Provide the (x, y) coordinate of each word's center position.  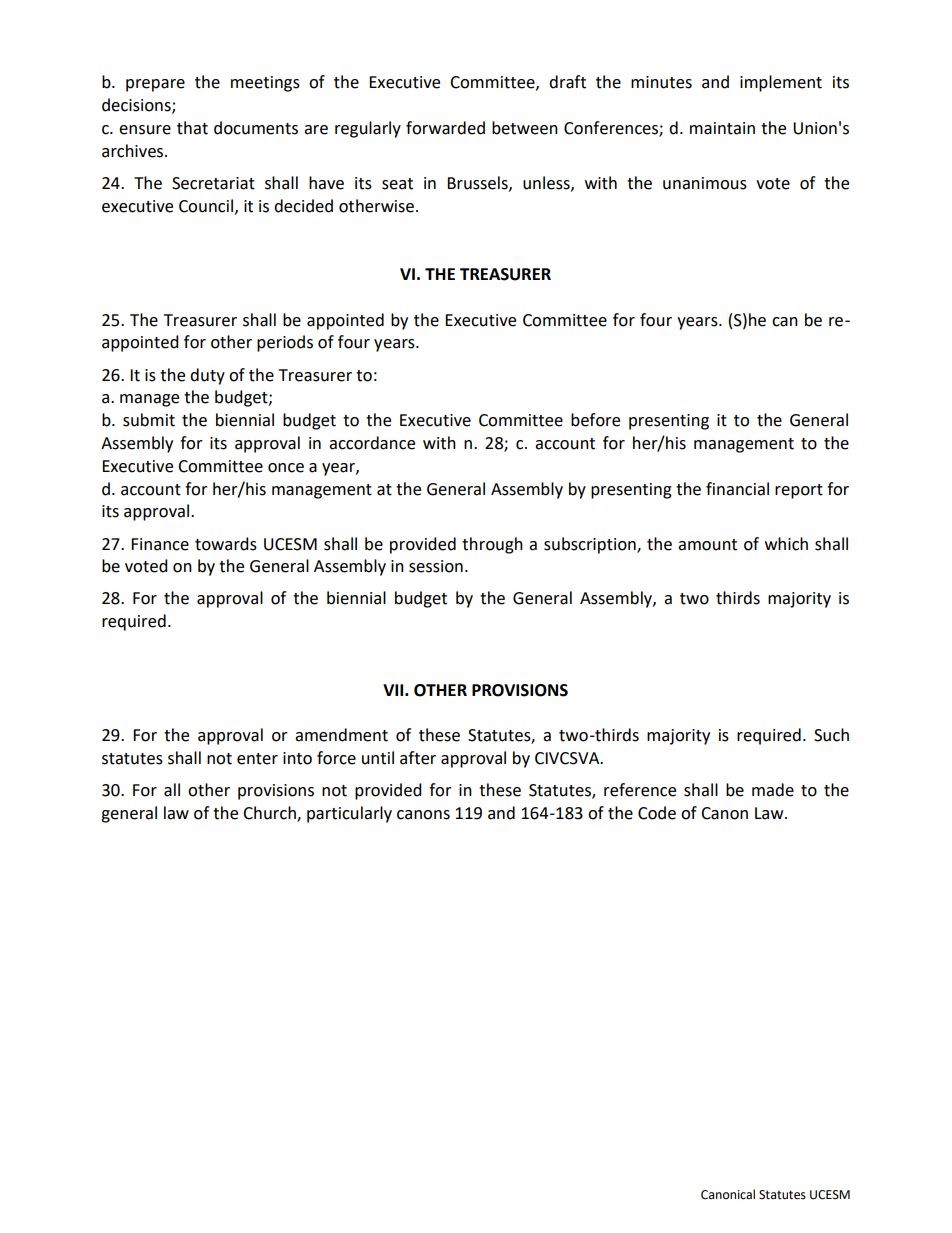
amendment (341, 735)
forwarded (445, 128)
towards (226, 544)
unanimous (705, 183)
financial (737, 489)
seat (397, 184)
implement (781, 83)
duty (207, 376)
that (192, 128)
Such (831, 735)
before (595, 420)
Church (270, 814)
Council (206, 206)
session (436, 566)
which (786, 544)
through (492, 545)
